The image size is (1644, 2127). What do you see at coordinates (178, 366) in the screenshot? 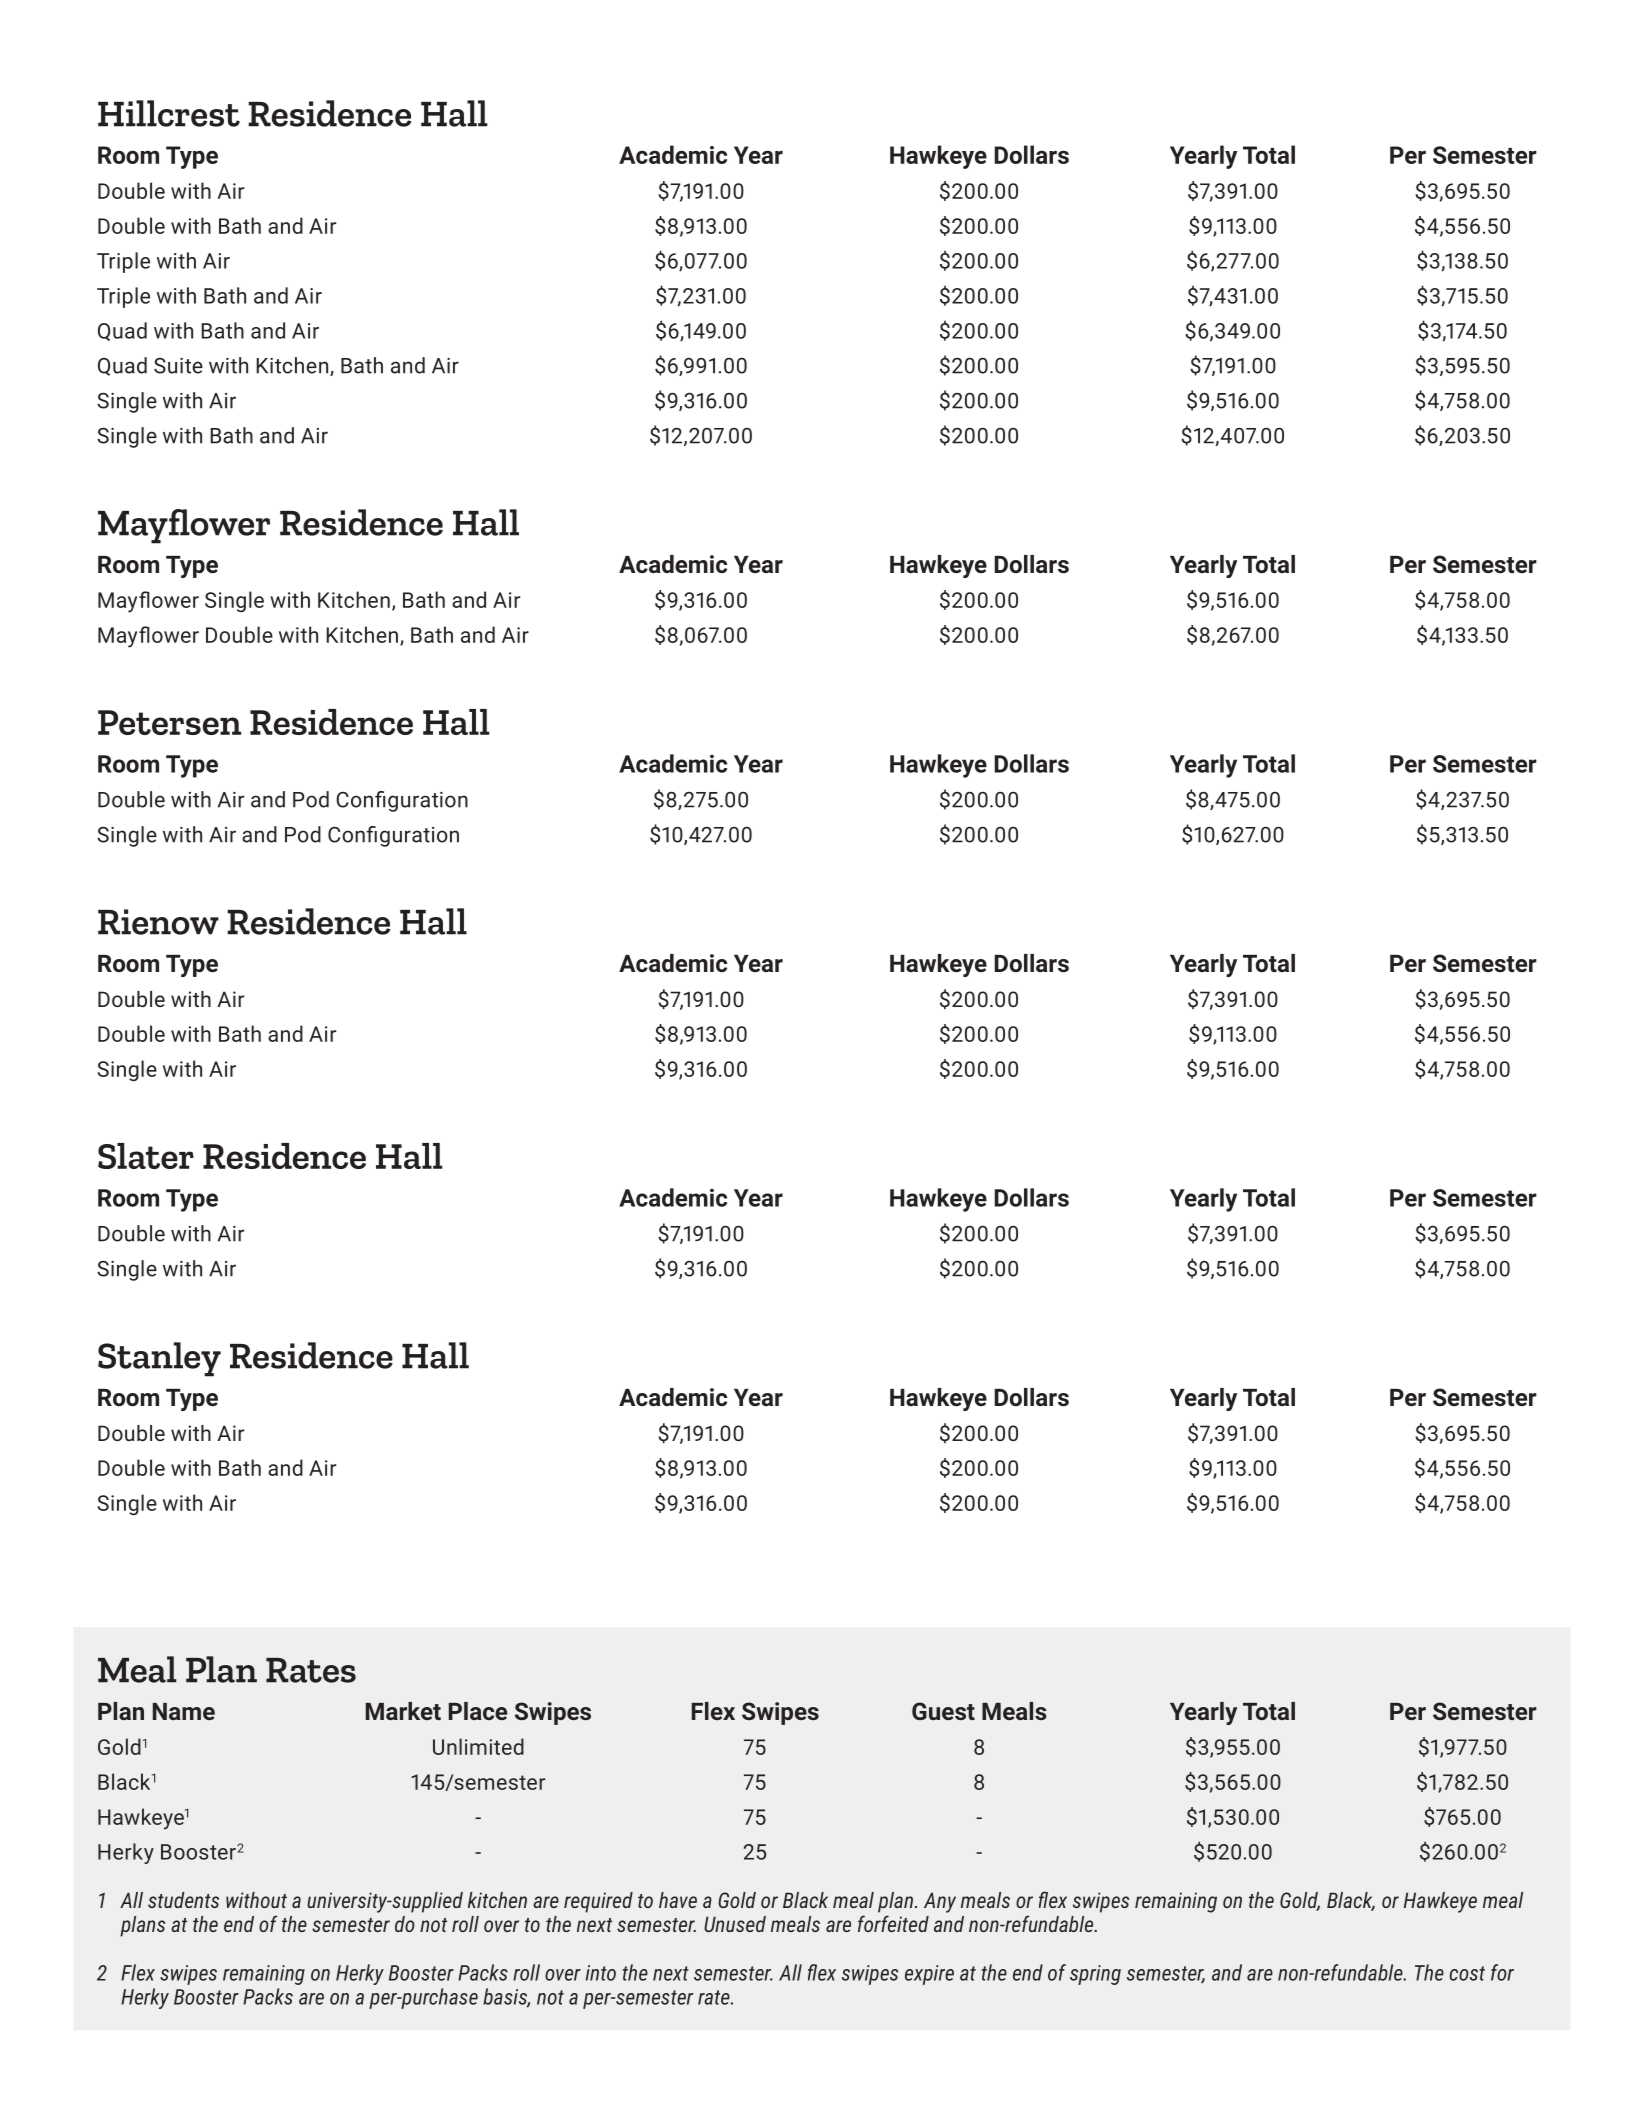
I see `Suite` at bounding box center [178, 366].
